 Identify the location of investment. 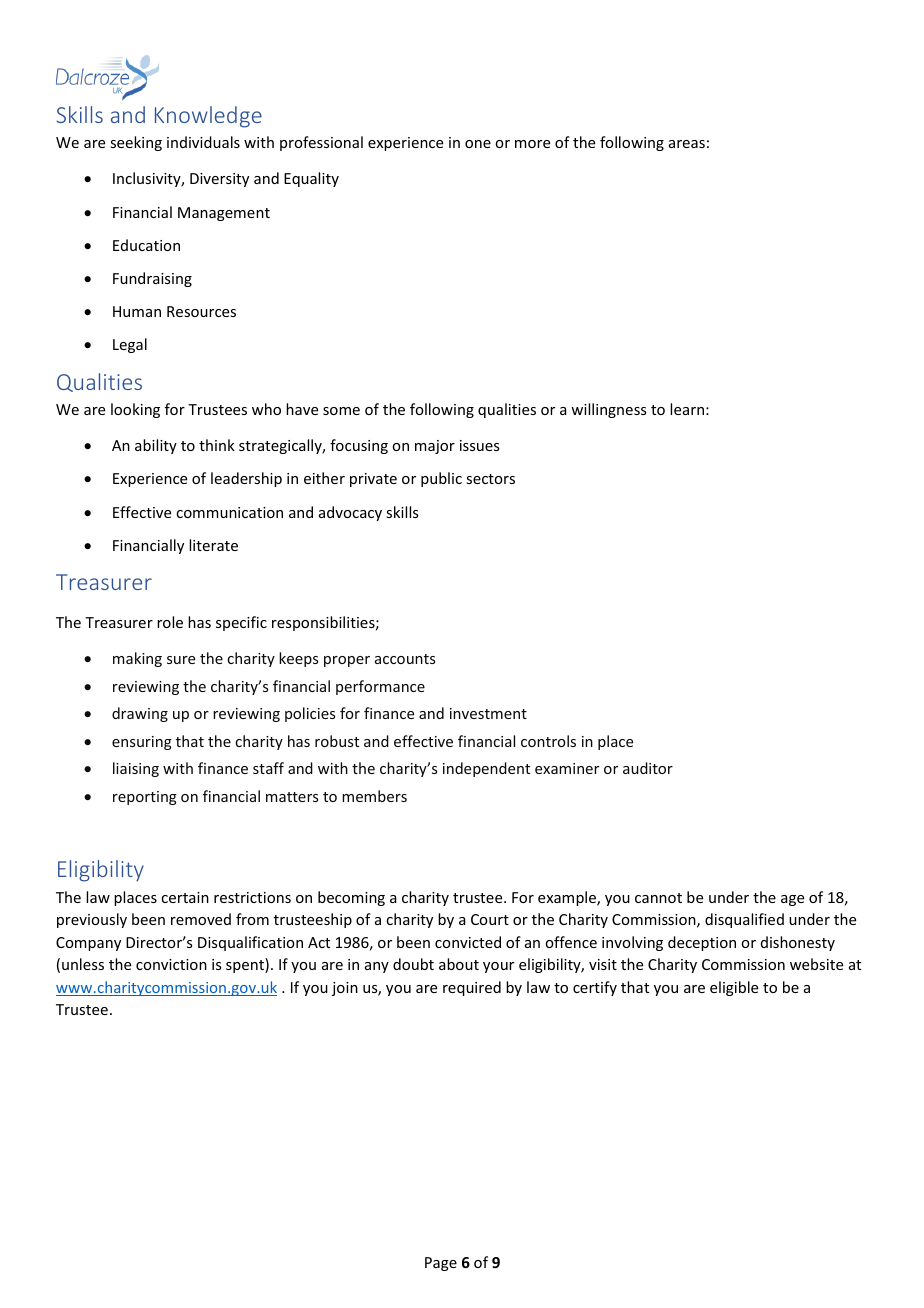
(488, 713).
